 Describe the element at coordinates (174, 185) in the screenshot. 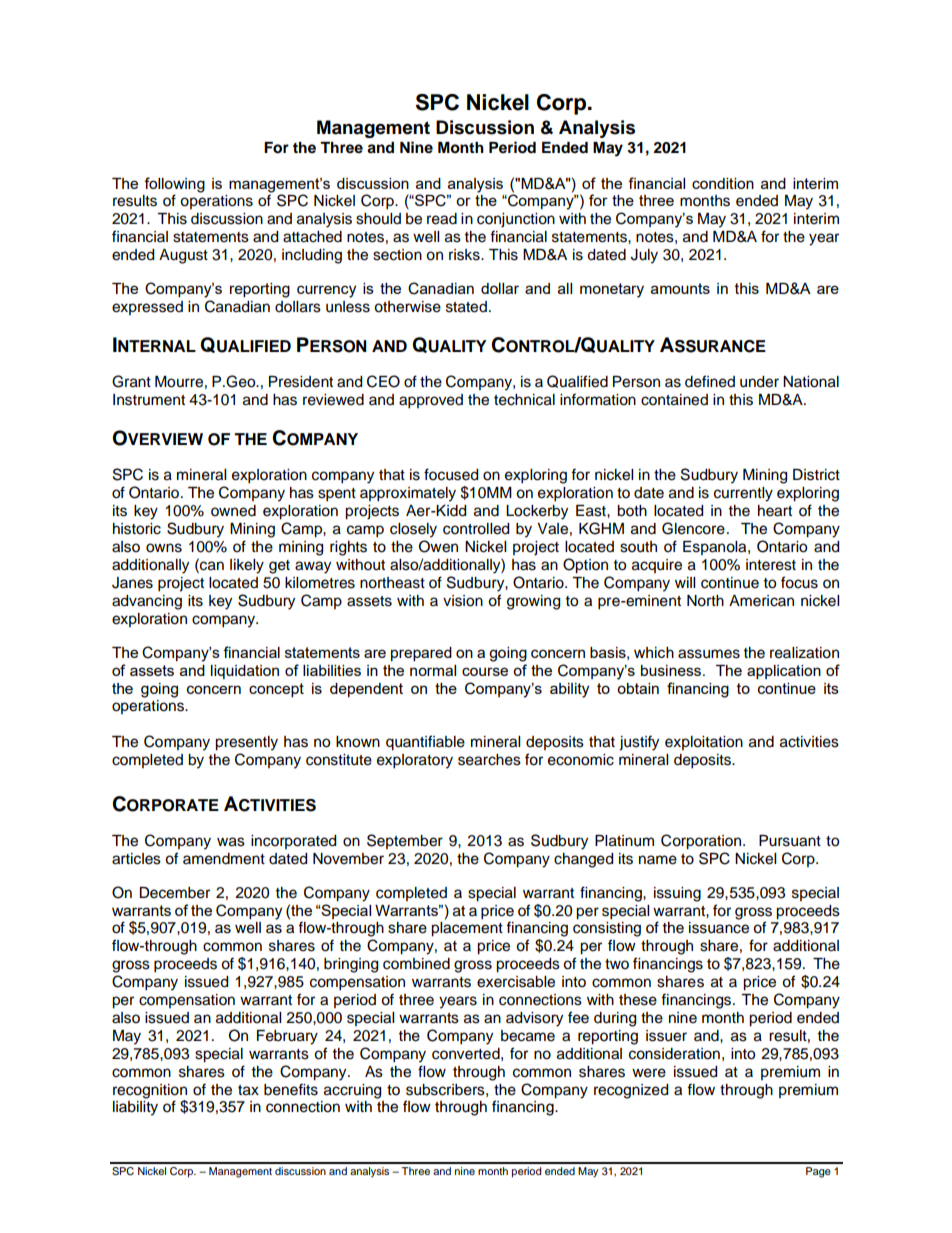

I see `following` at that location.
